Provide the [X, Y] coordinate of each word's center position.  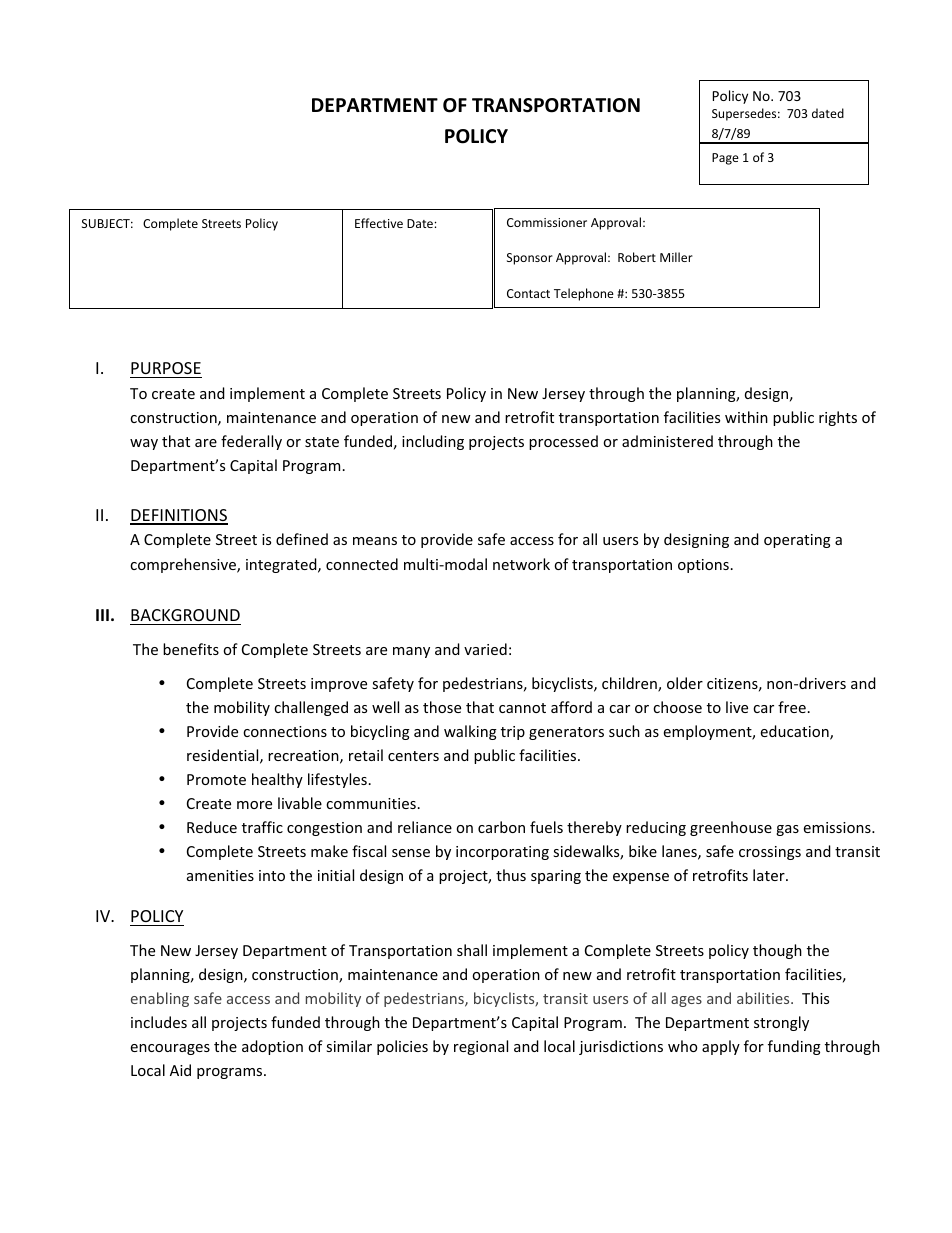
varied [485, 649]
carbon [501, 827]
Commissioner [547, 222]
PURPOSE [166, 368]
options [703, 566]
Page [725, 159]
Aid [180, 1070]
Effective [379, 223]
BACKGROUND [185, 615]
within [746, 417]
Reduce [212, 827]
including [433, 442]
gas [787, 830]
